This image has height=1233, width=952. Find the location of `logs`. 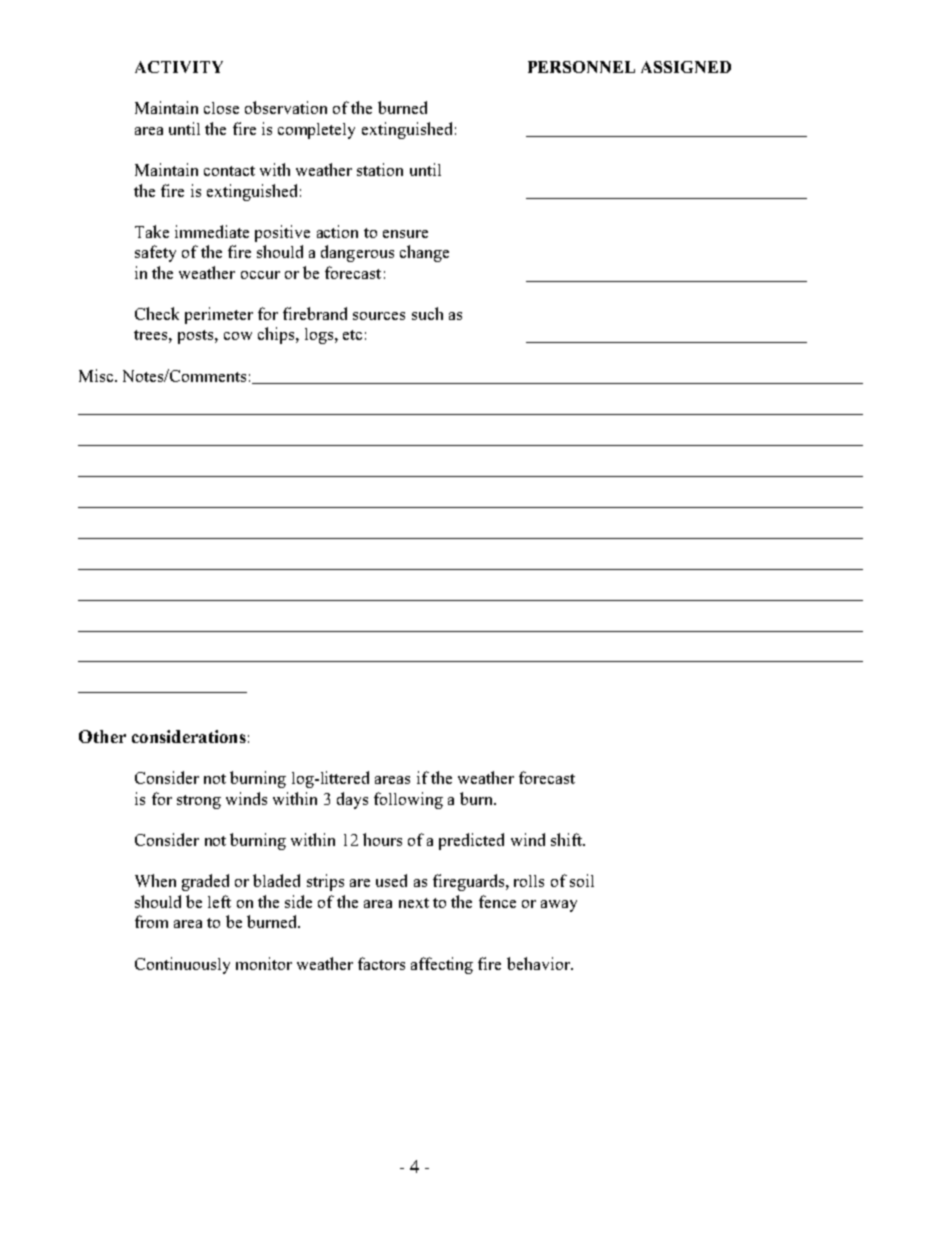

logs is located at coordinates (319, 336).
